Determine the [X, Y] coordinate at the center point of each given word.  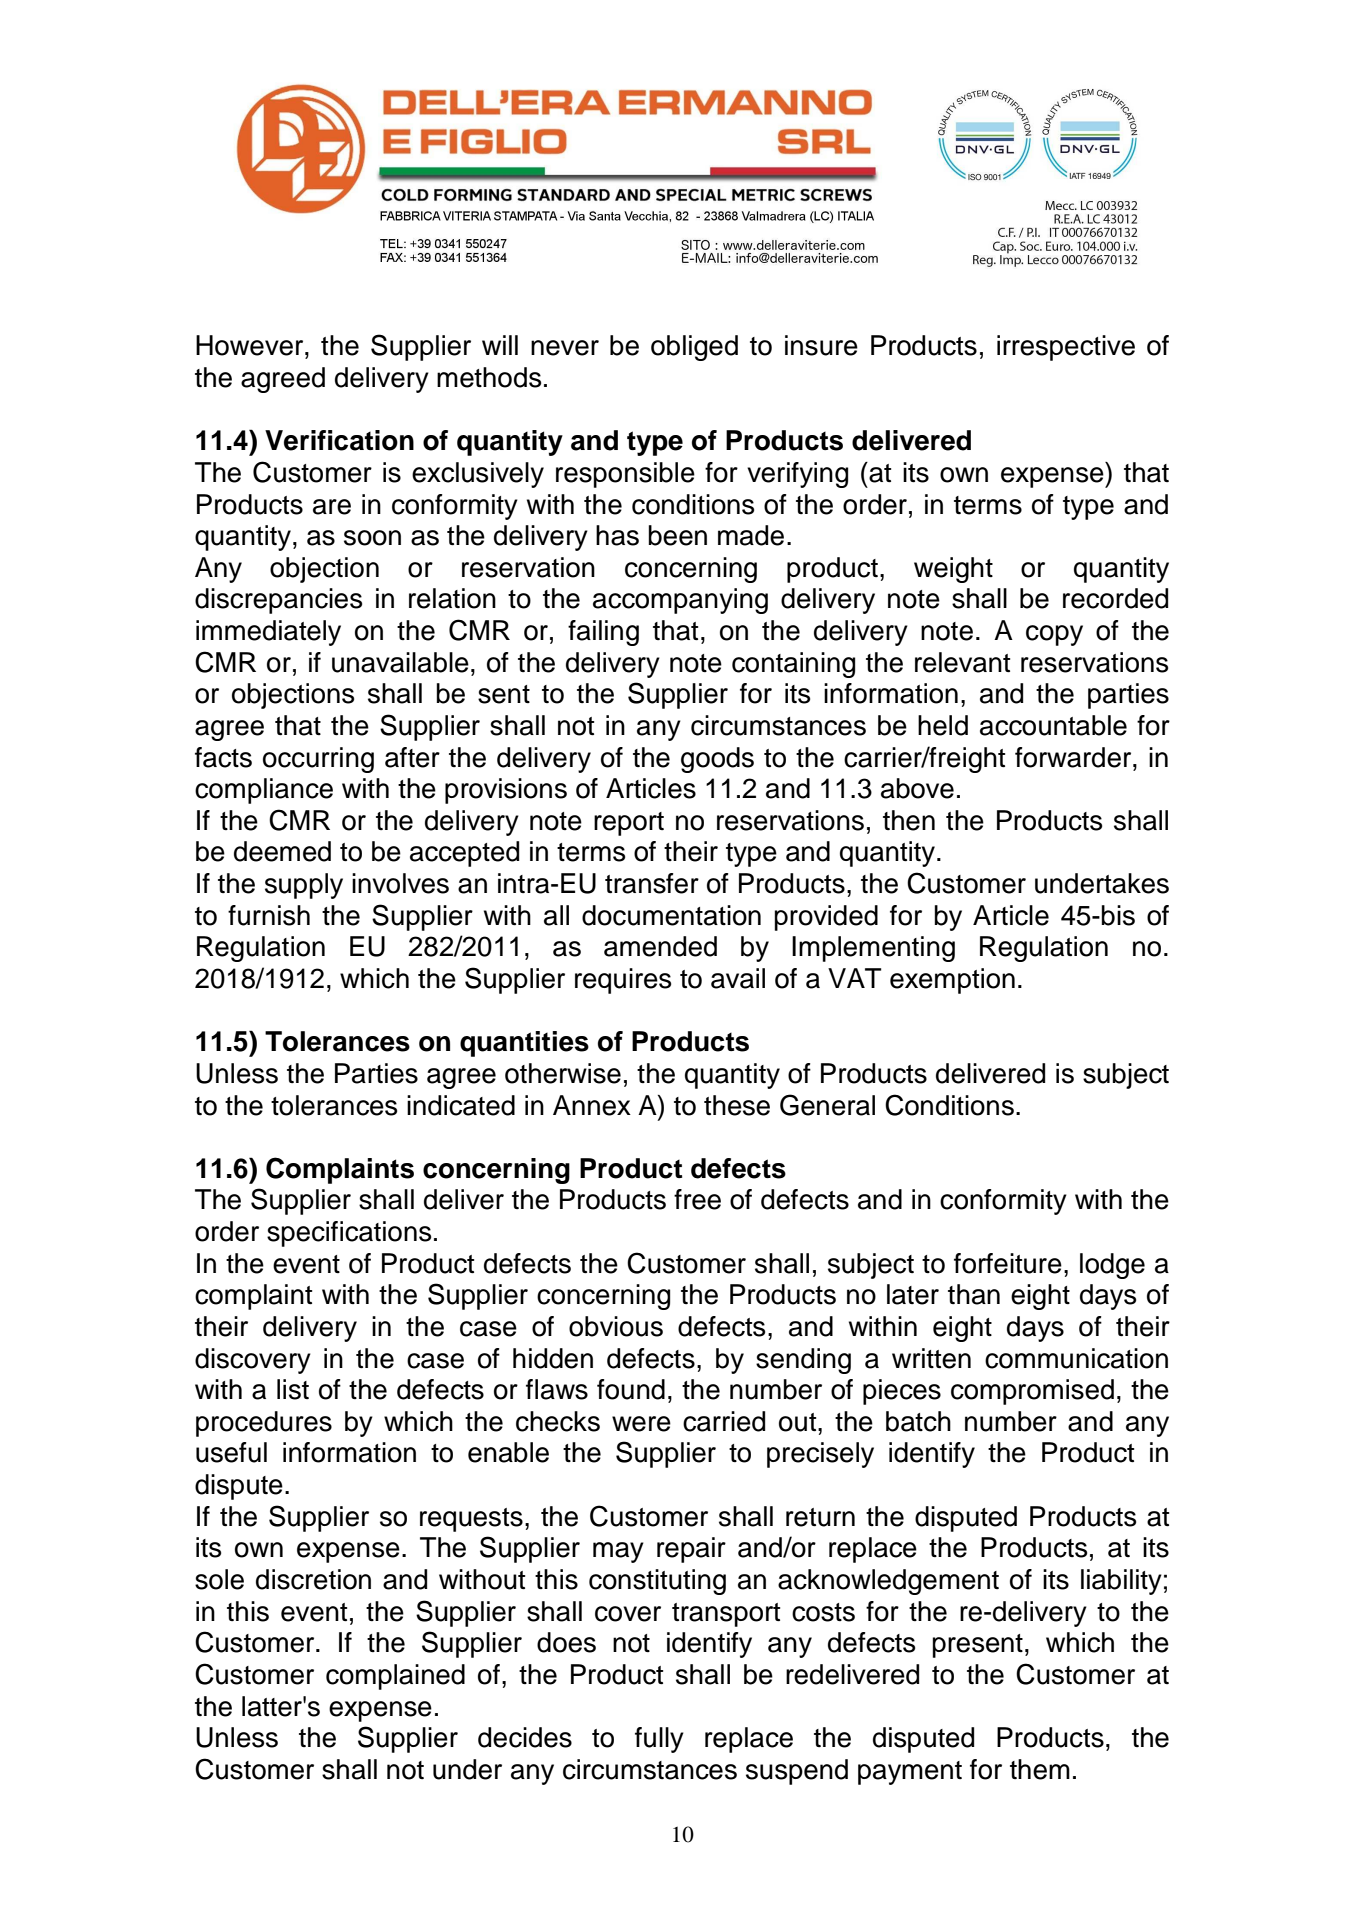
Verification [339, 440]
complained [395, 1677]
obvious [616, 1326]
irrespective [1066, 348]
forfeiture [1008, 1263]
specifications [349, 1234]
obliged [694, 348]
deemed [282, 851]
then [909, 820]
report [629, 824]
